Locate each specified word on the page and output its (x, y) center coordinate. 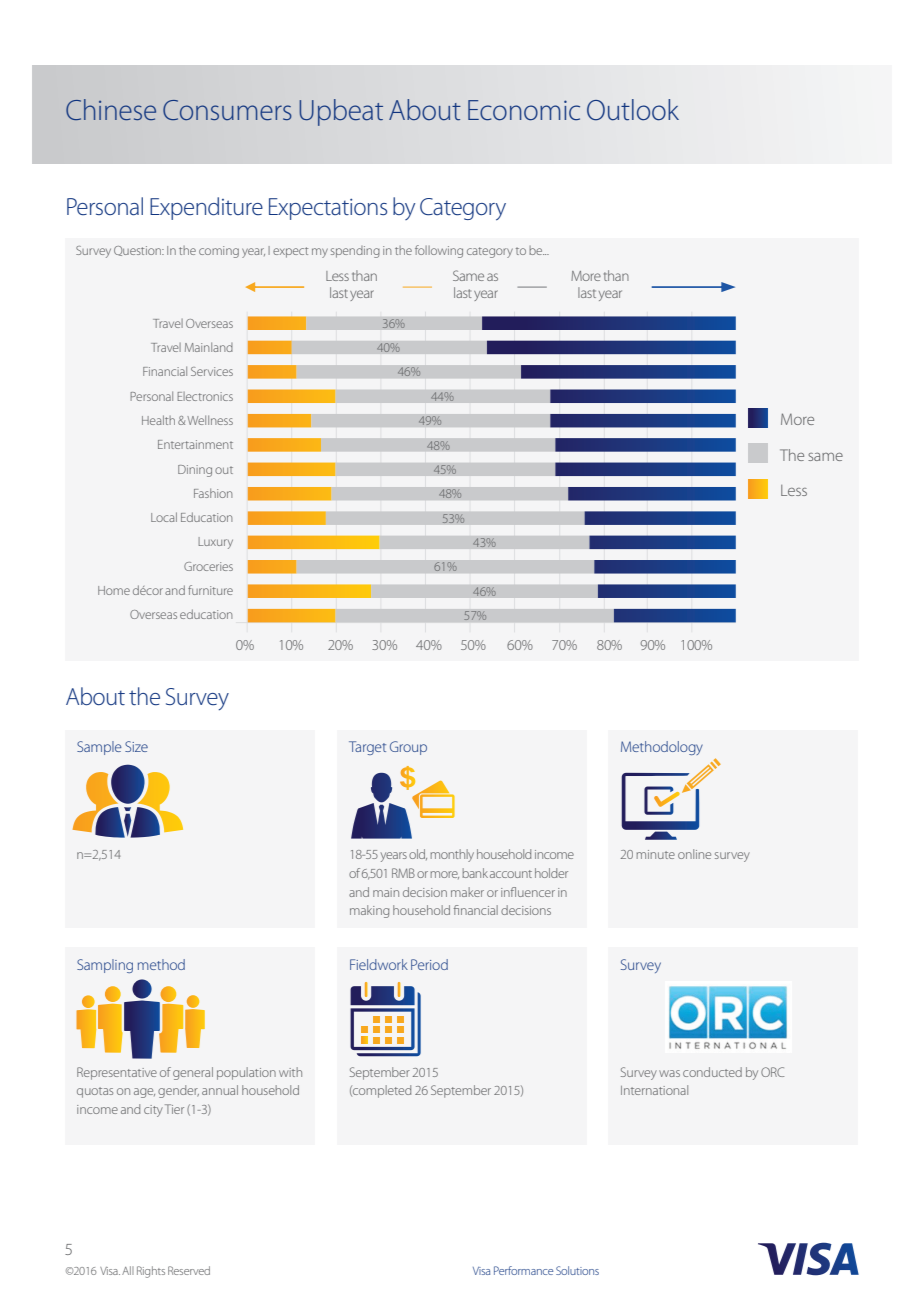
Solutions (577, 1270)
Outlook (633, 110)
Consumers (227, 110)
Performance (523, 1270)
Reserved (189, 1270)
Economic (524, 110)
